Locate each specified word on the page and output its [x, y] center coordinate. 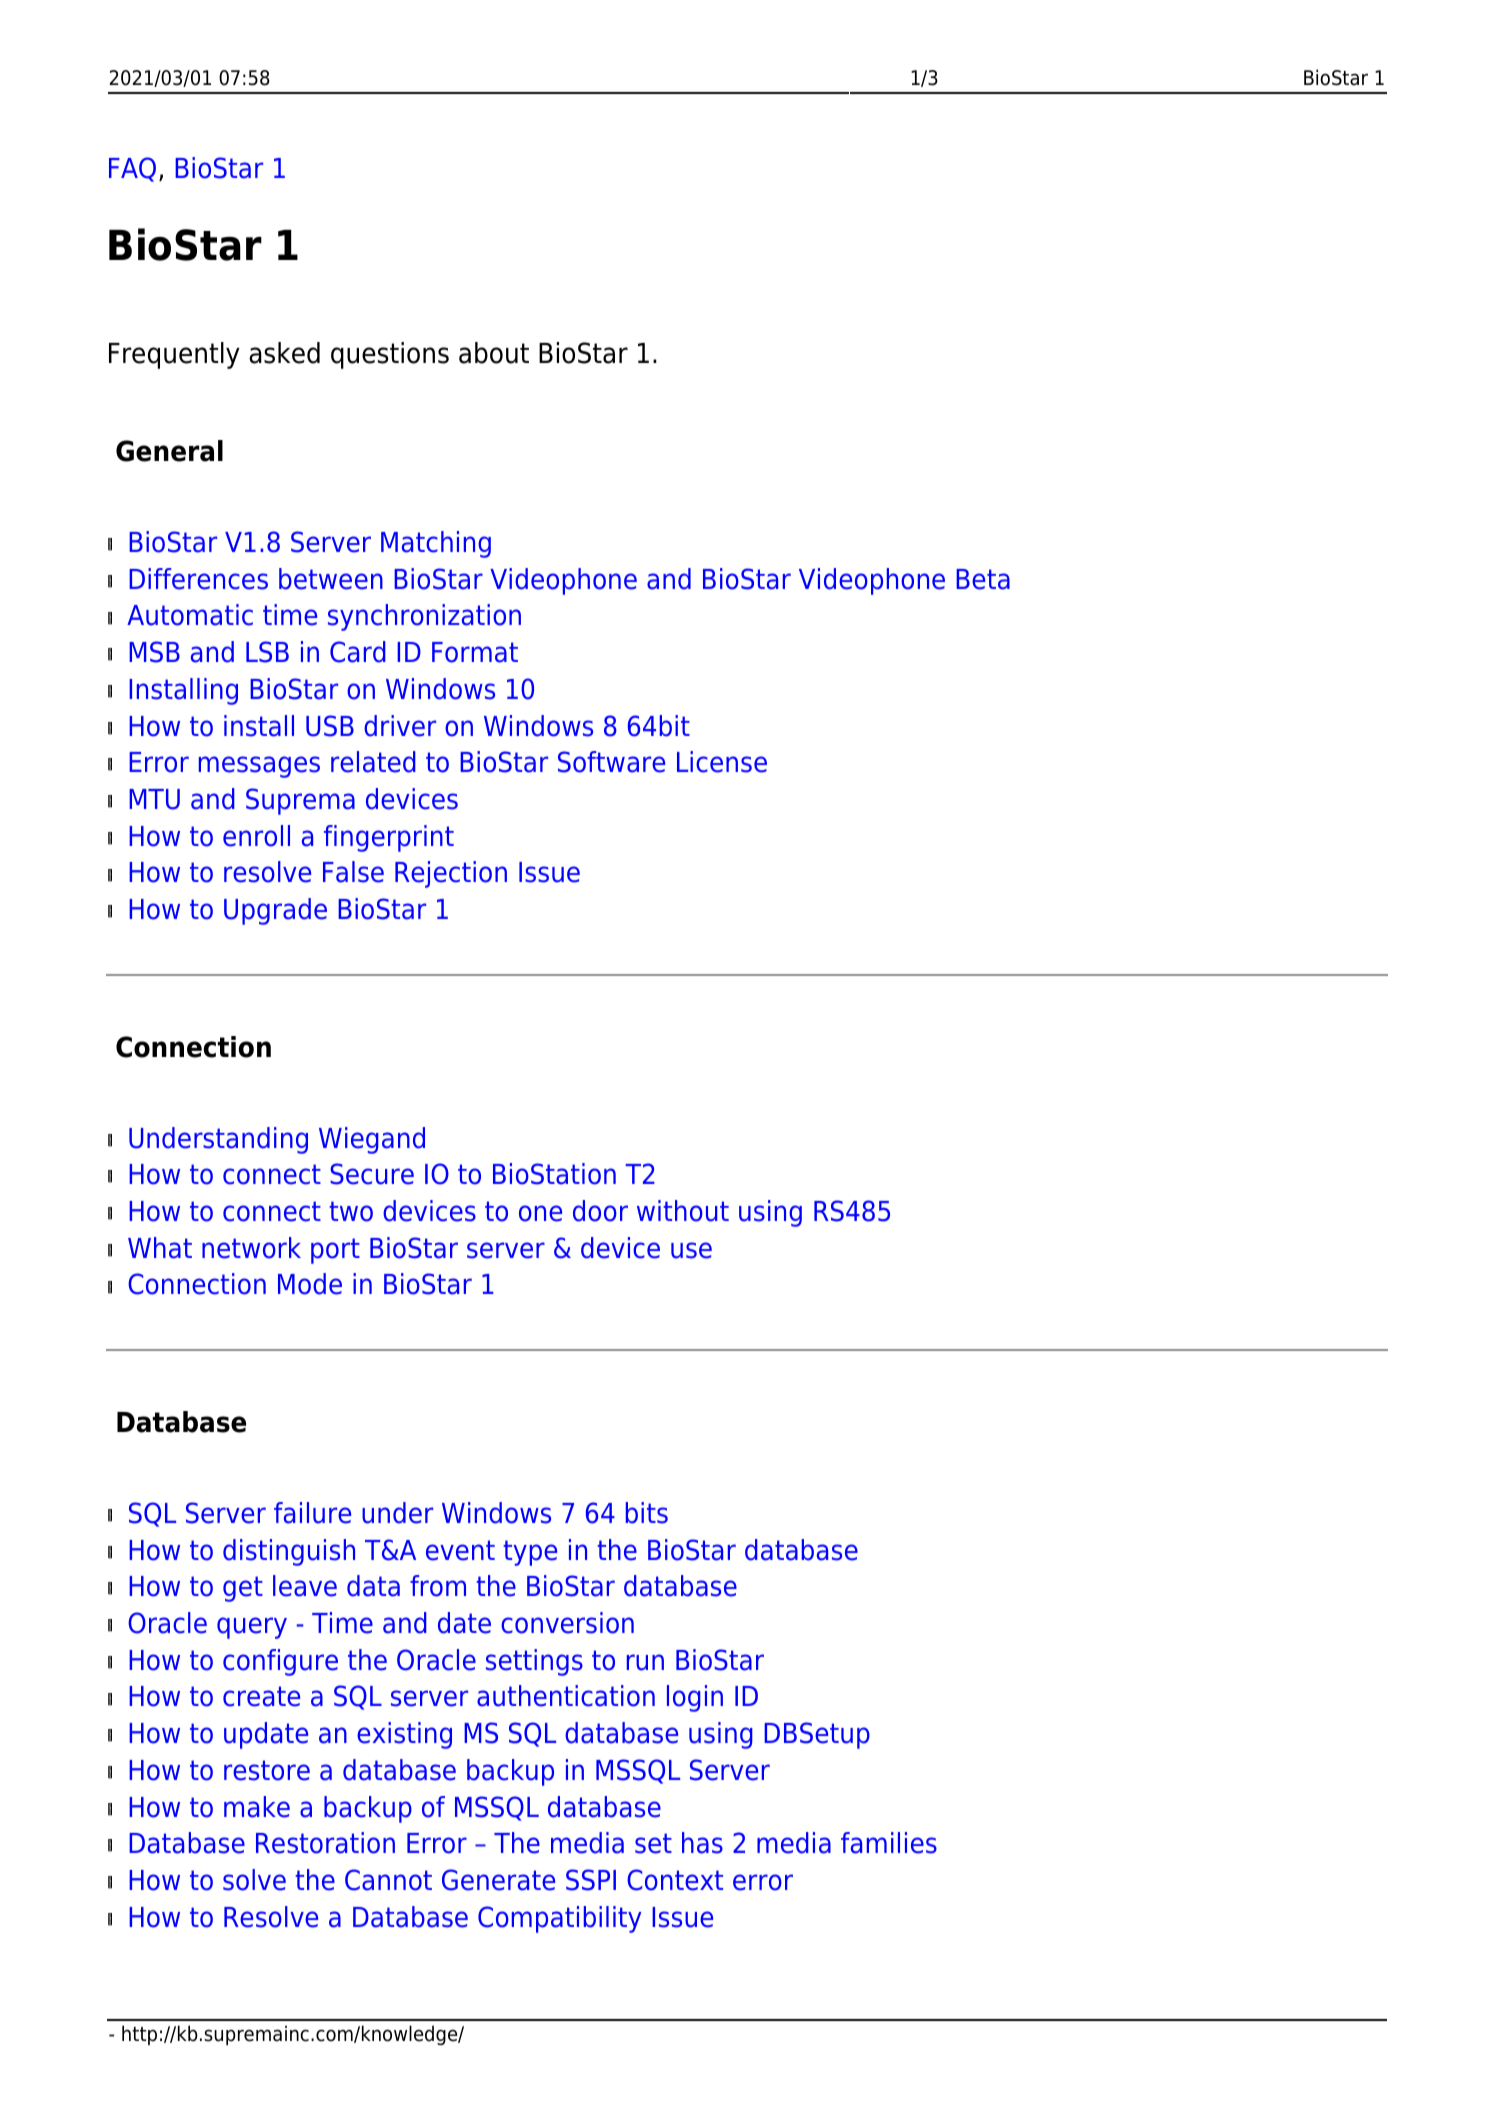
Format [475, 652]
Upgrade [275, 911]
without [683, 1211]
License [722, 762]
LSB [267, 652]
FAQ [132, 169]
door [600, 1211]
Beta [983, 579]
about [494, 353]
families [889, 1843]
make [257, 1807]
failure [312, 1513]
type [530, 1553]
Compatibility [559, 1919]
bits [647, 1513]
